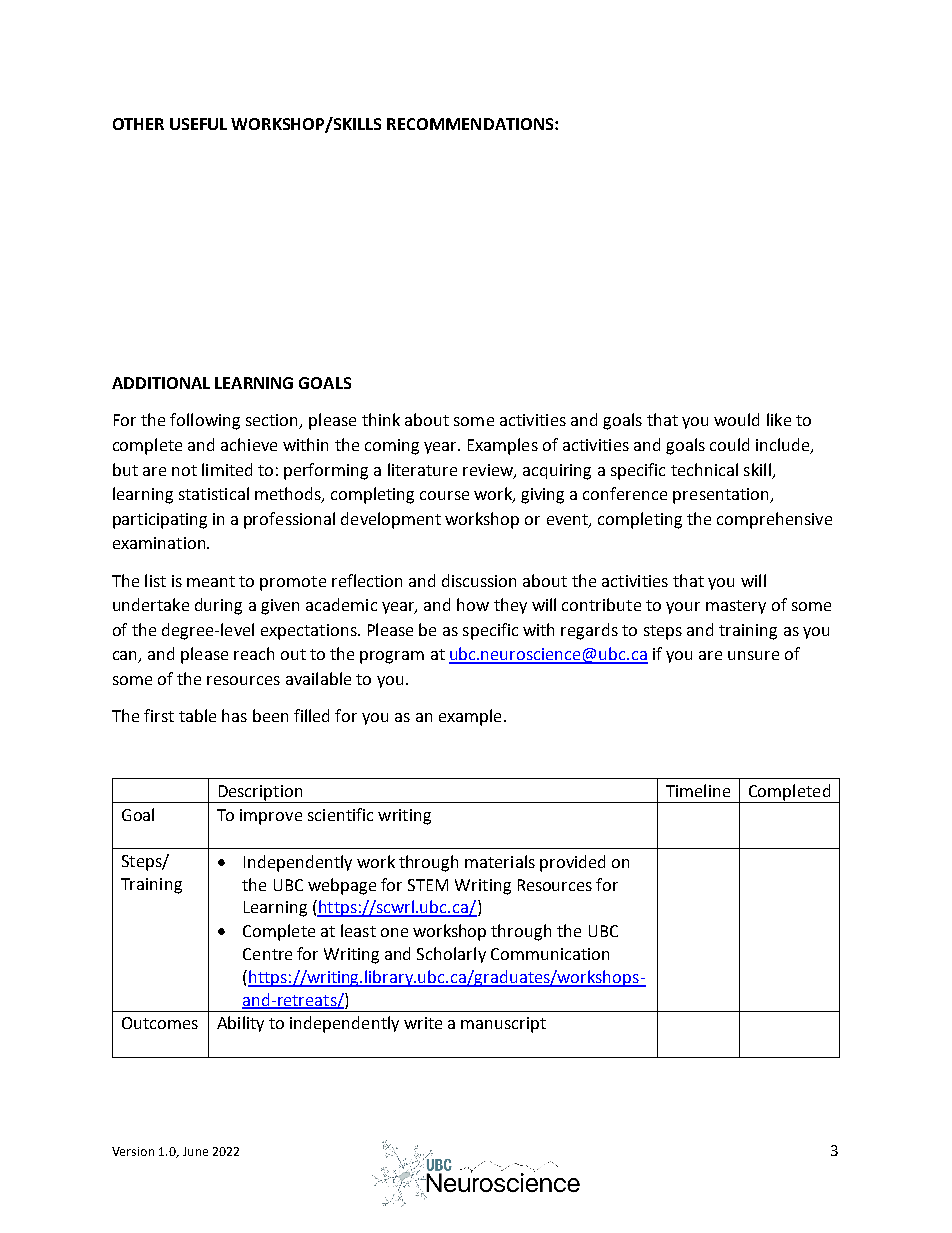 This page has height=1233, width=952. What do you see at coordinates (198, 124) in the page?
I see `USEFUL` at bounding box center [198, 124].
